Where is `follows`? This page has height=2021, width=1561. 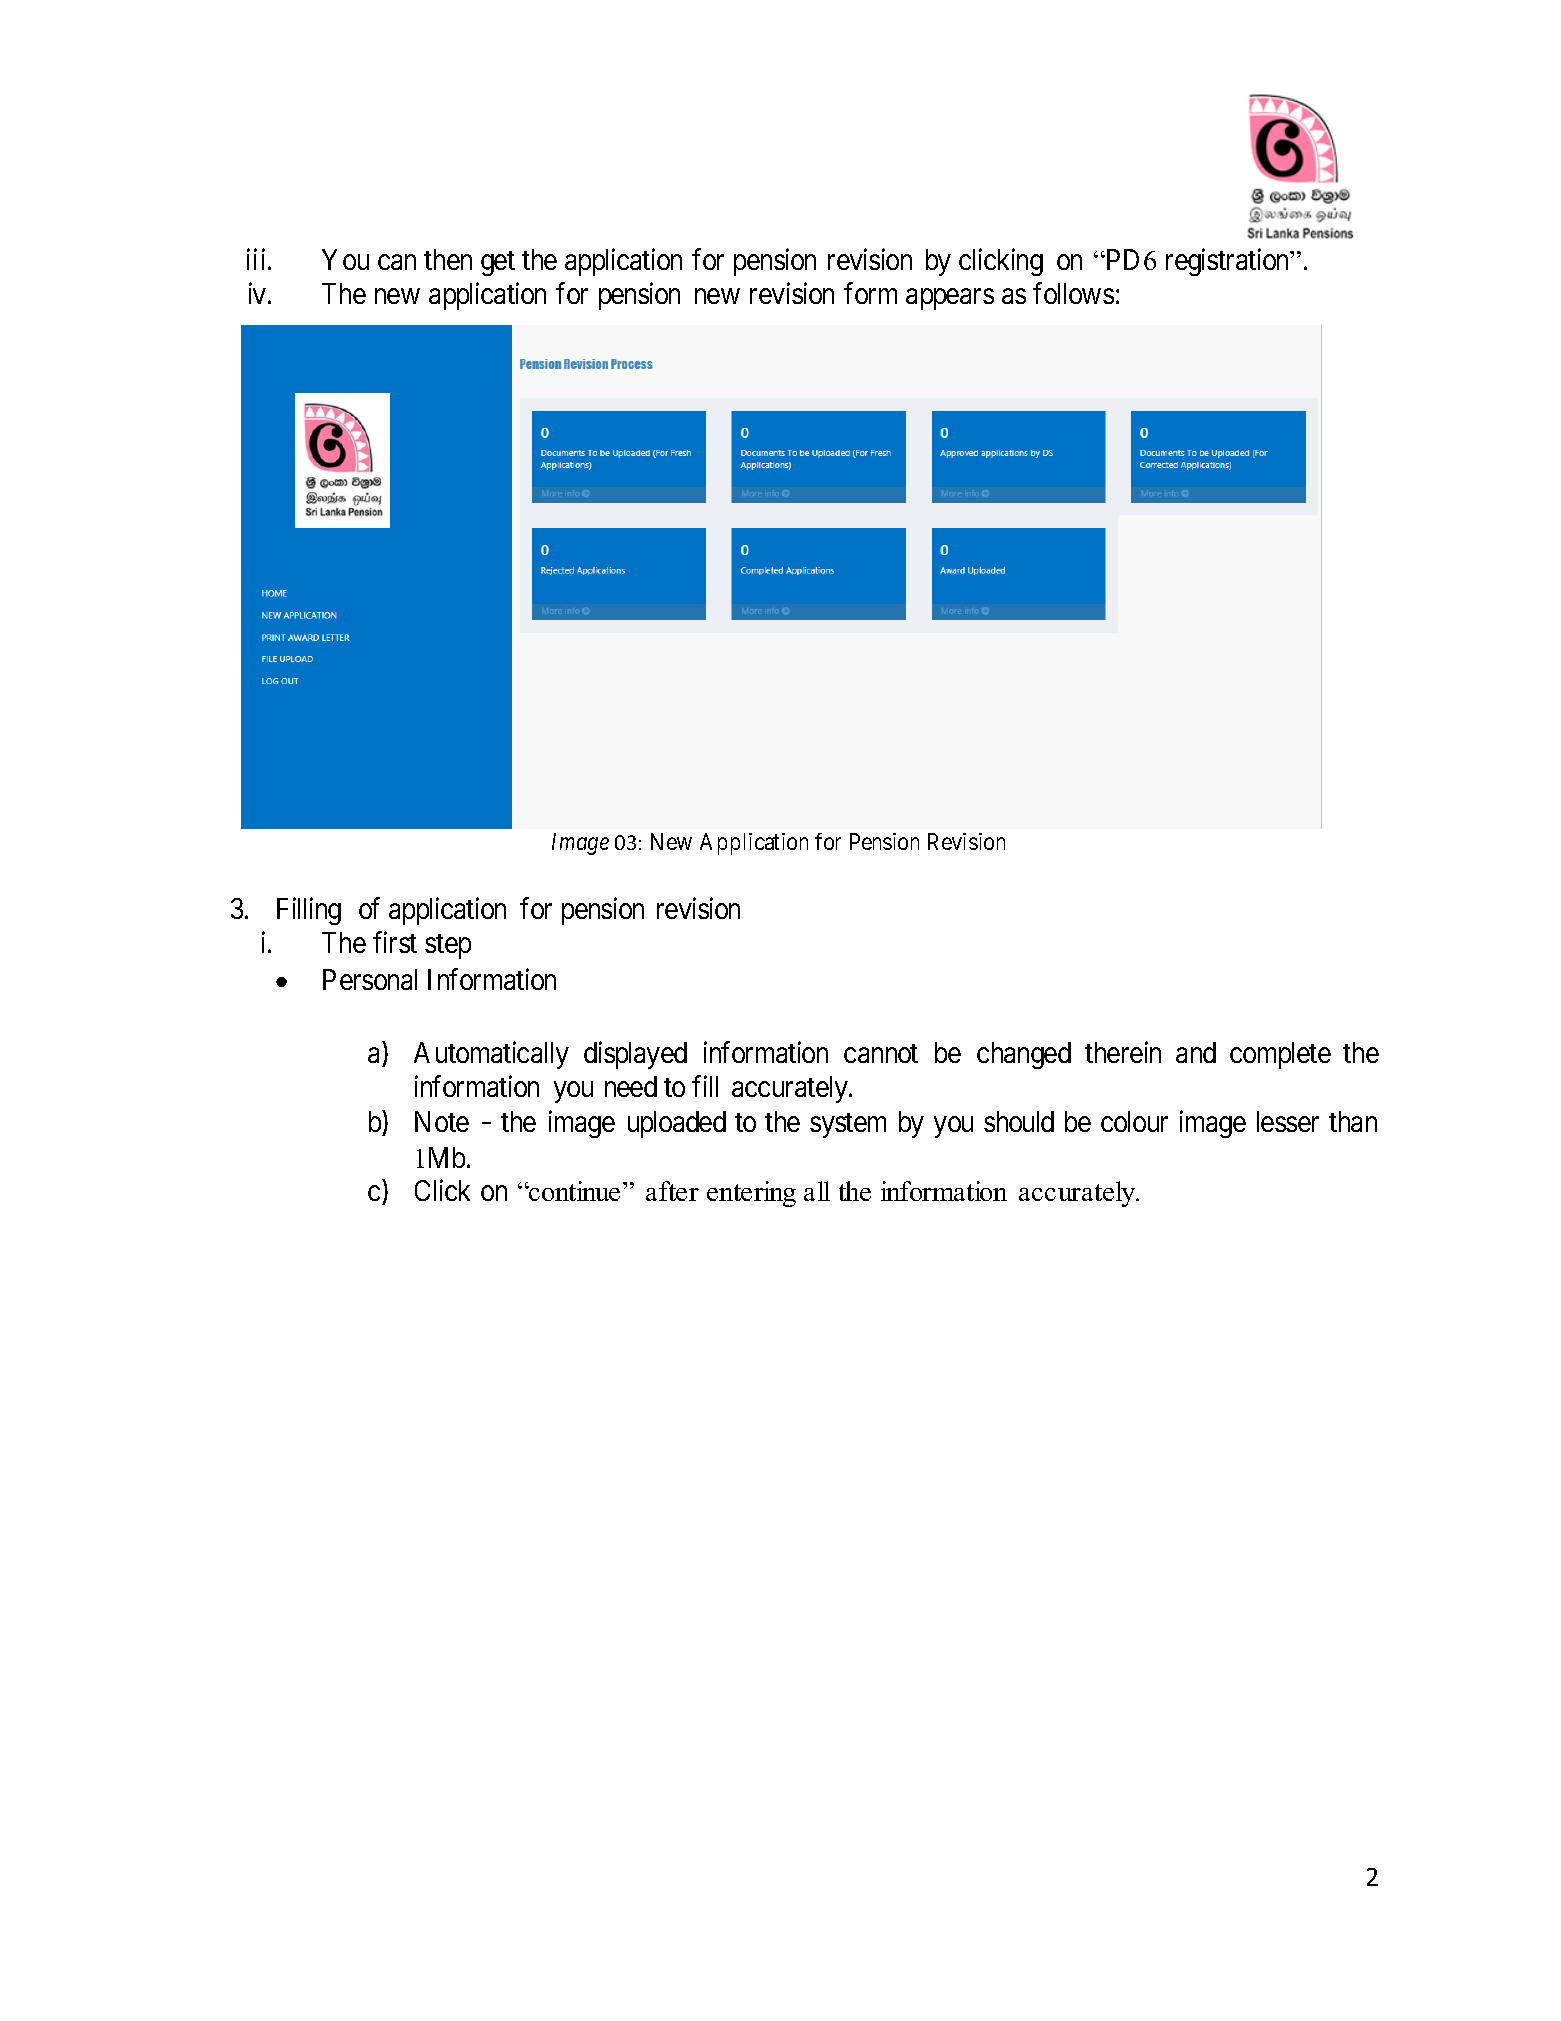
follows is located at coordinates (1073, 293).
